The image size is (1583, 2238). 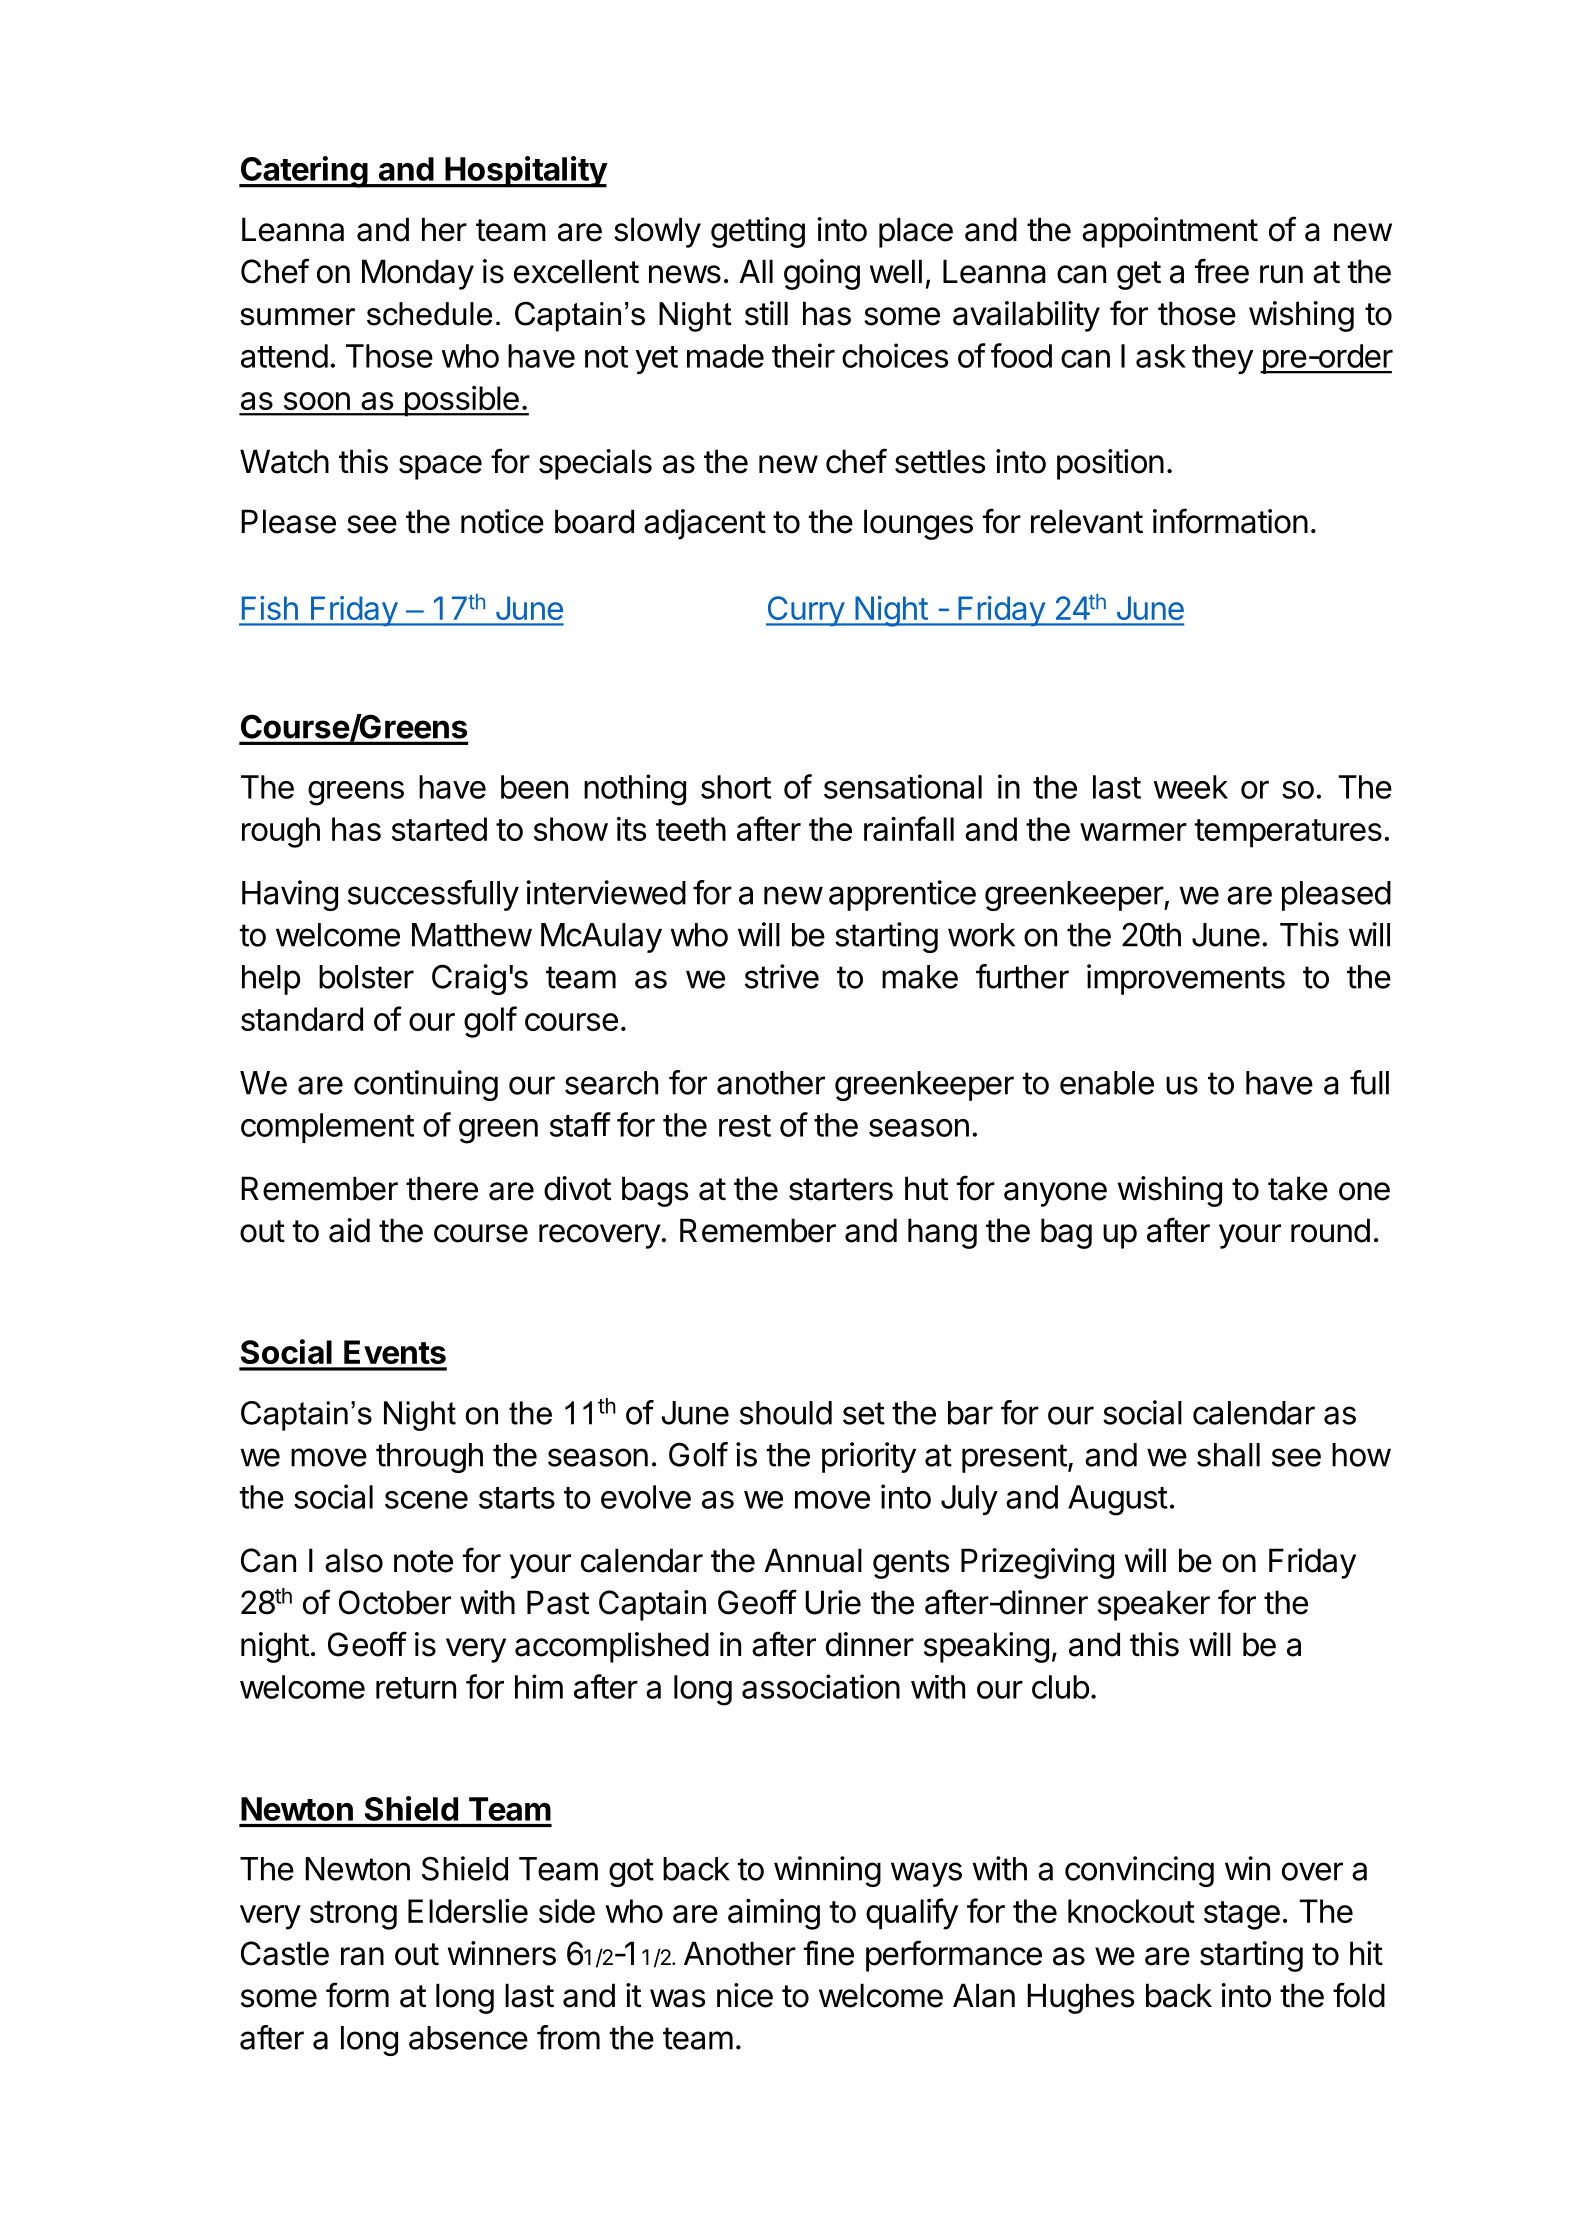 I want to click on going, so click(x=822, y=274).
